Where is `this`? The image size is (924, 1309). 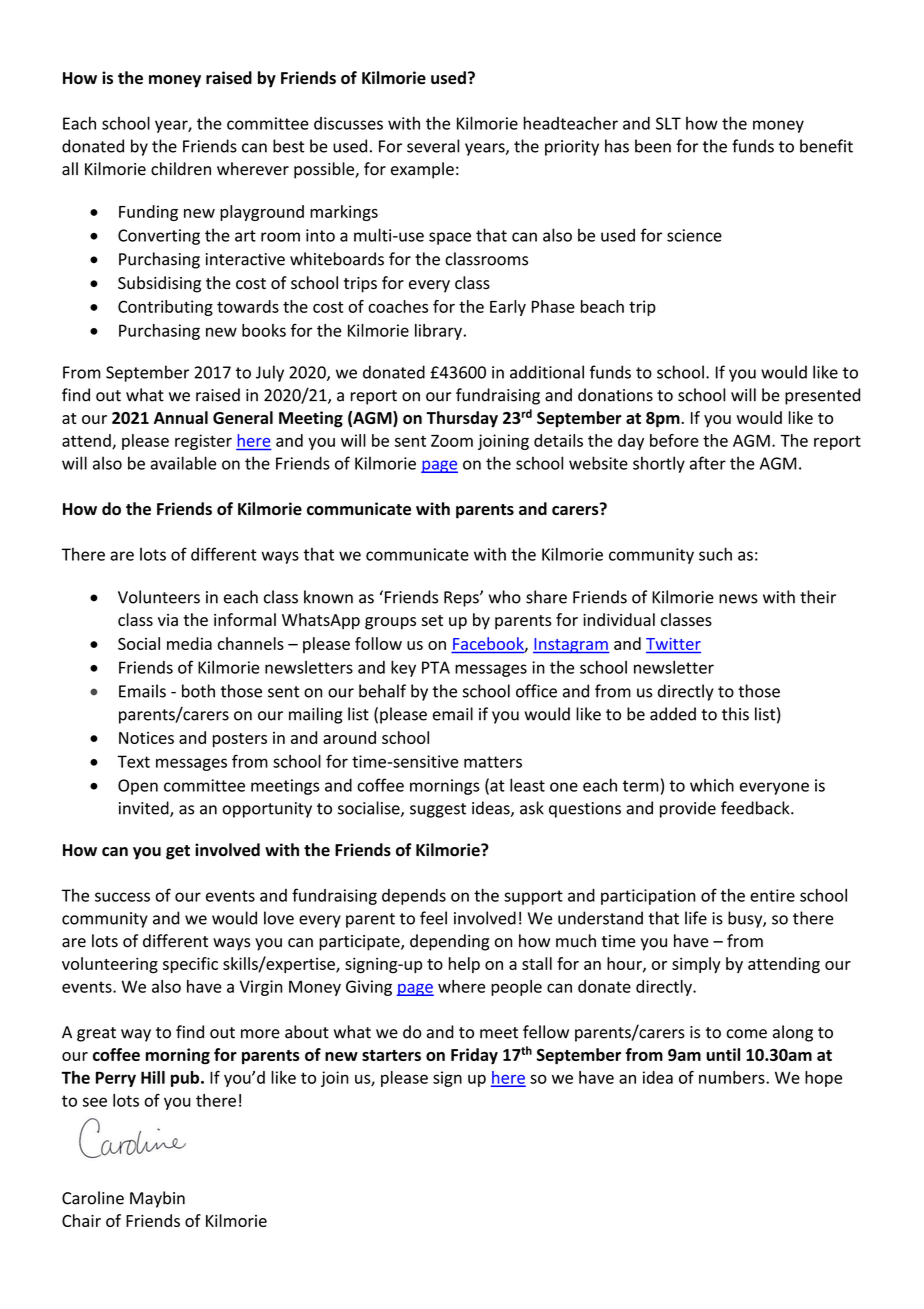 this is located at coordinates (735, 714).
